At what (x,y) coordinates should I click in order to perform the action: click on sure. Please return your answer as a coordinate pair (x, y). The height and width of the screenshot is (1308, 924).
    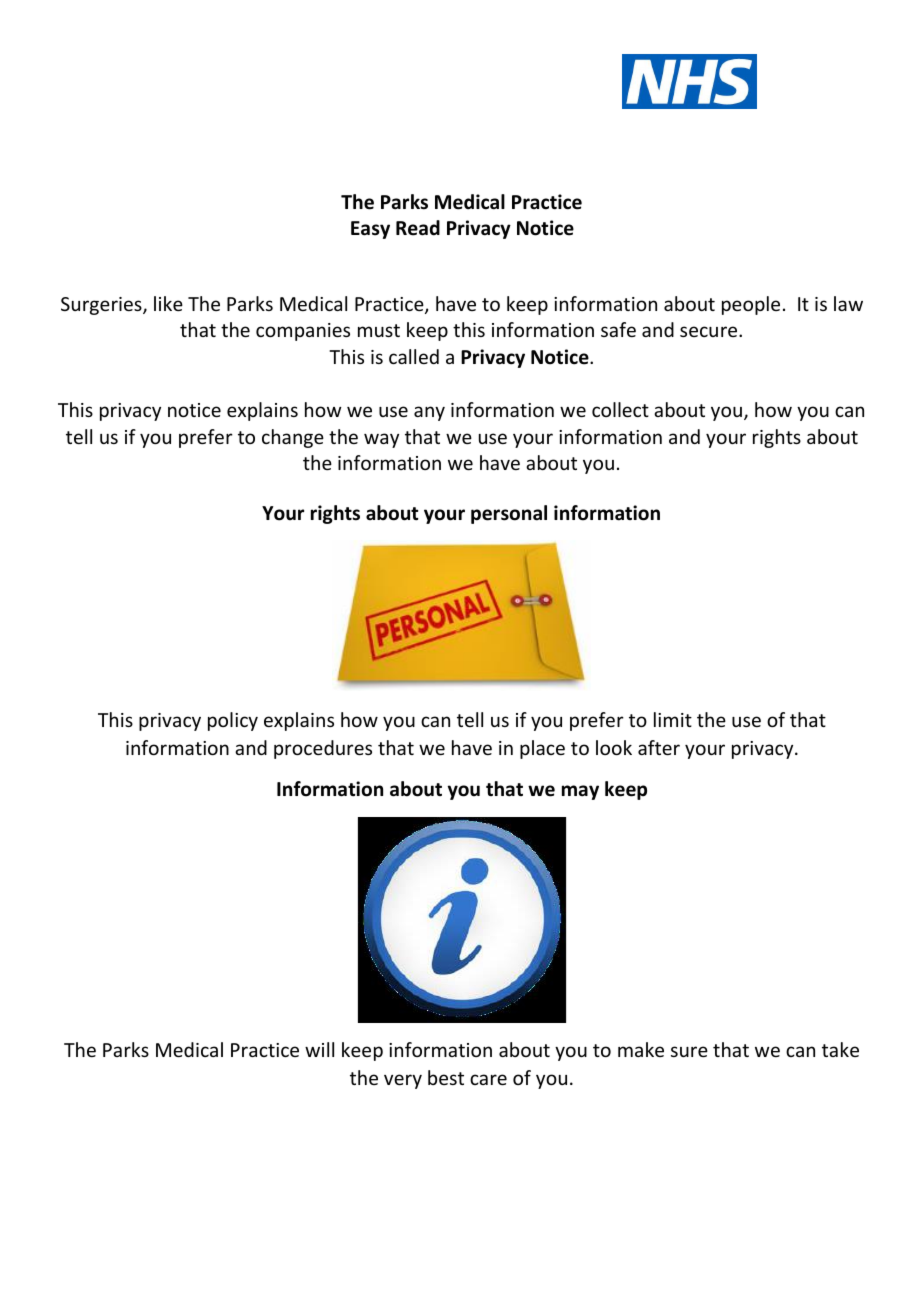
    Looking at the image, I should click on (689, 1051).
